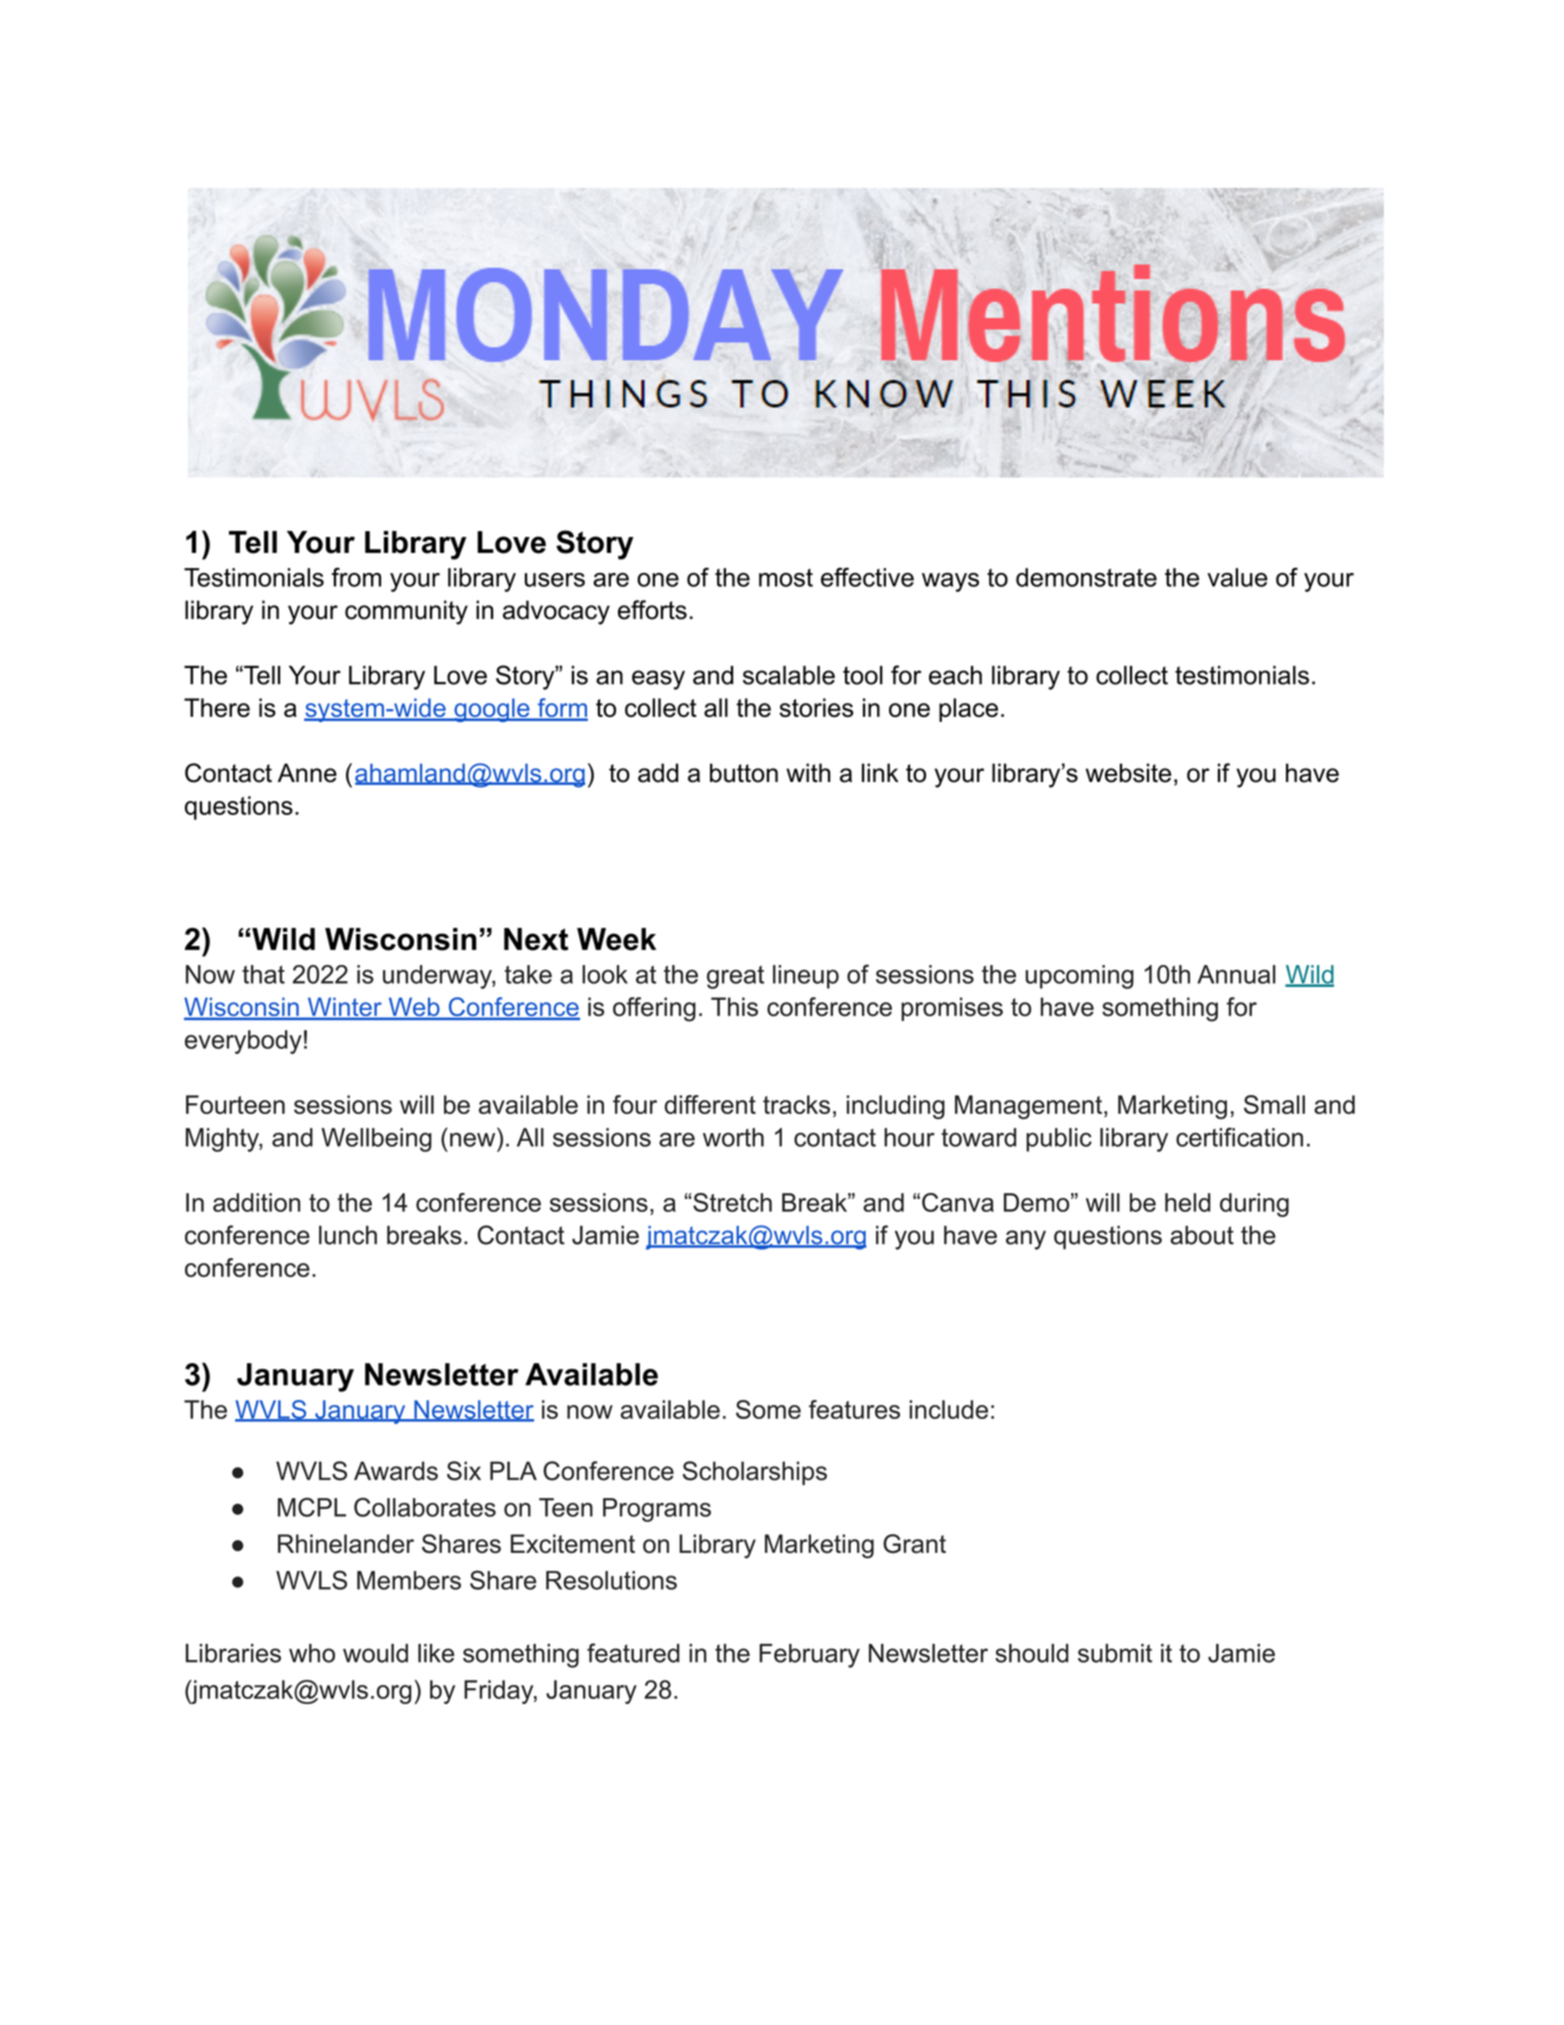 This image has width=1564, height=2025. Describe the element at coordinates (406, 612) in the image. I see `community` at that location.
